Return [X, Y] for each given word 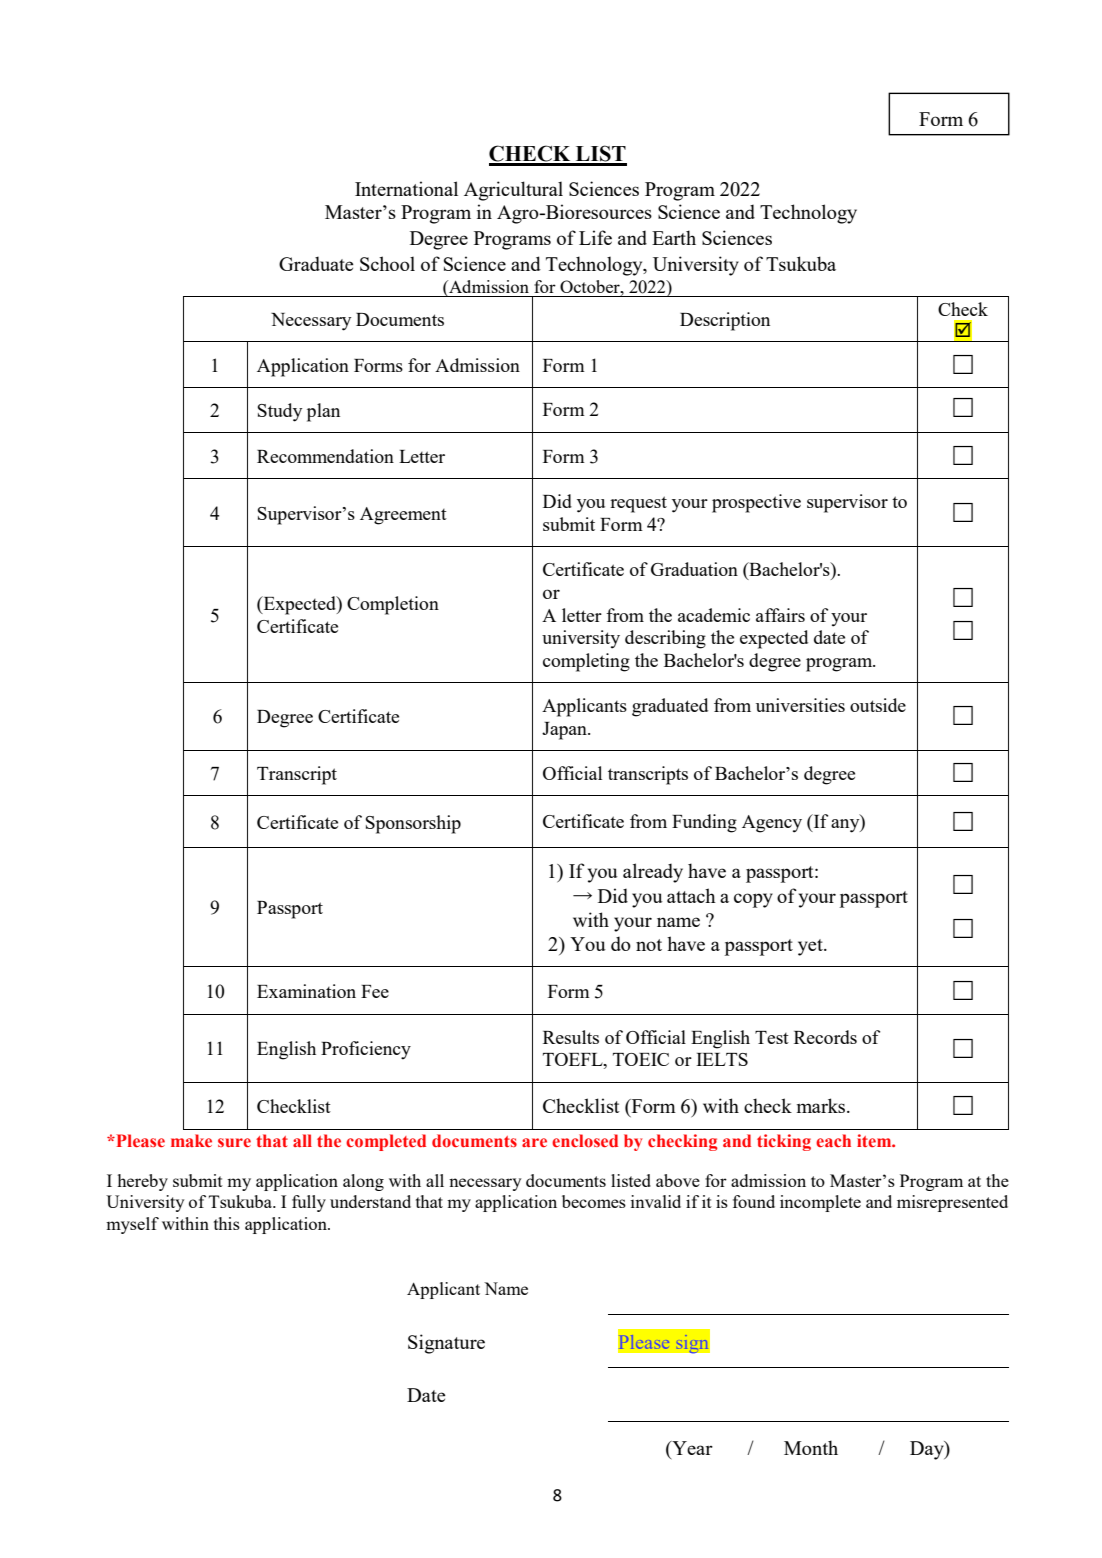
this [227, 1223]
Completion [393, 605]
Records [825, 1037]
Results [571, 1037]
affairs [780, 615]
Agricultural [513, 191]
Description [725, 321]
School [387, 263]
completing [586, 662]
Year [691, 1448]
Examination [306, 991]
